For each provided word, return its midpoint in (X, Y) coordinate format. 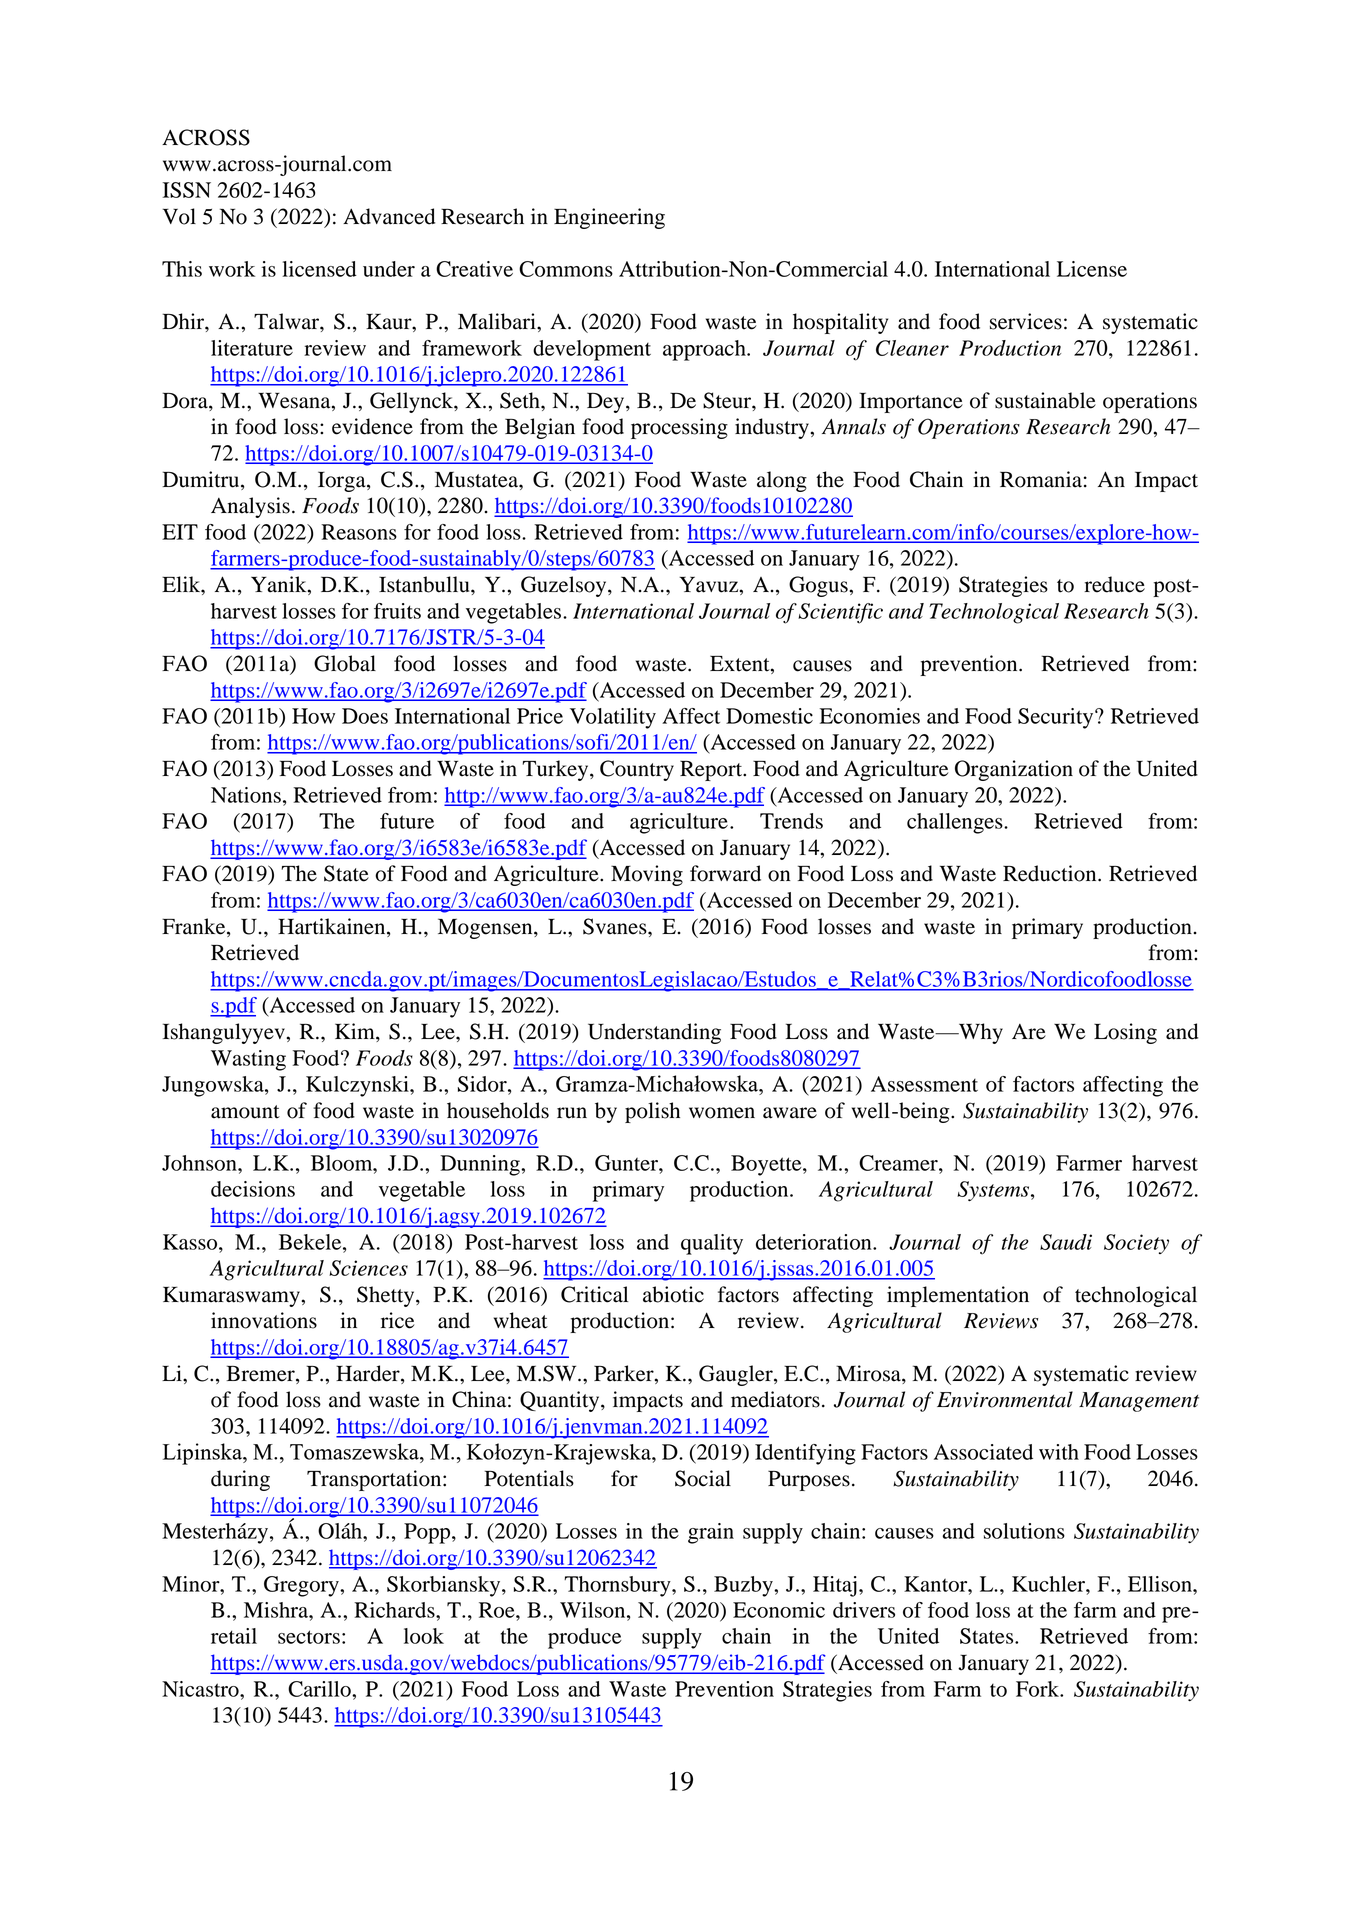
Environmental (1005, 1399)
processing (679, 428)
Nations (246, 795)
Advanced (389, 216)
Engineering (609, 218)
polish (652, 1112)
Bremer (261, 1373)
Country (637, 770)
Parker (625, 1373)
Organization (1014, 770)
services (1026, 321)
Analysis (250, 507)
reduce (1114, 584)
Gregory (302, 1586)
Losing (1125, 1033)
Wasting (248, 1060)
